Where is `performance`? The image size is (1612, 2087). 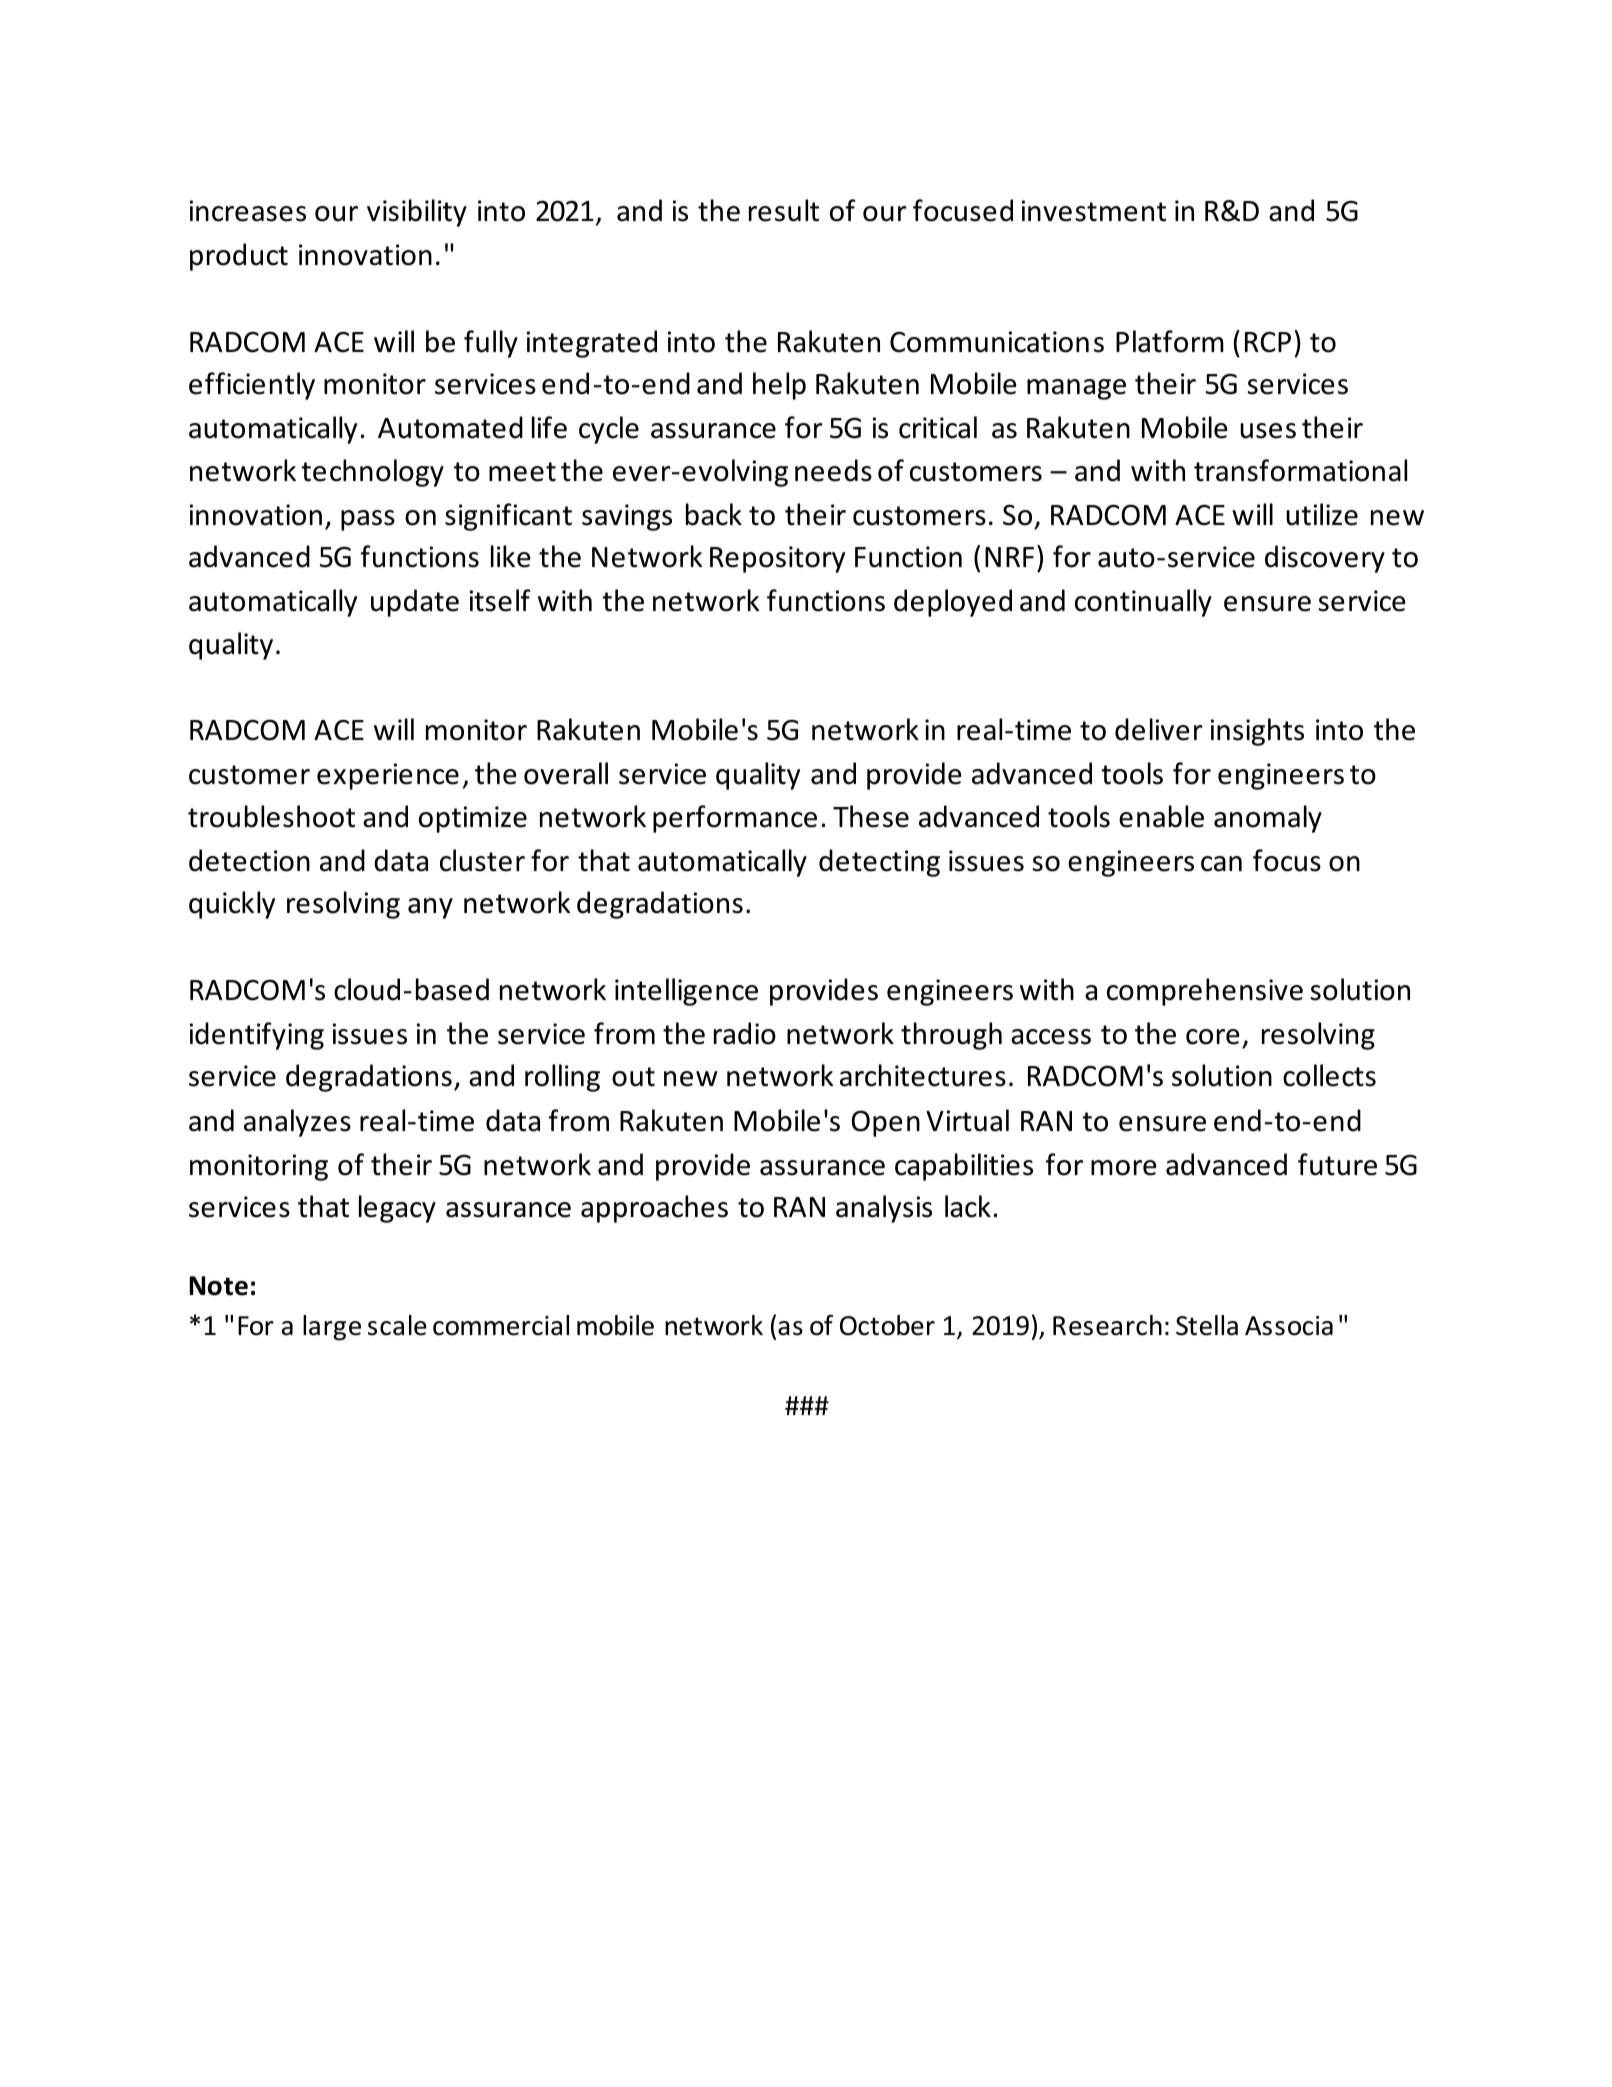
performance is located at coordinates (735, 819).
